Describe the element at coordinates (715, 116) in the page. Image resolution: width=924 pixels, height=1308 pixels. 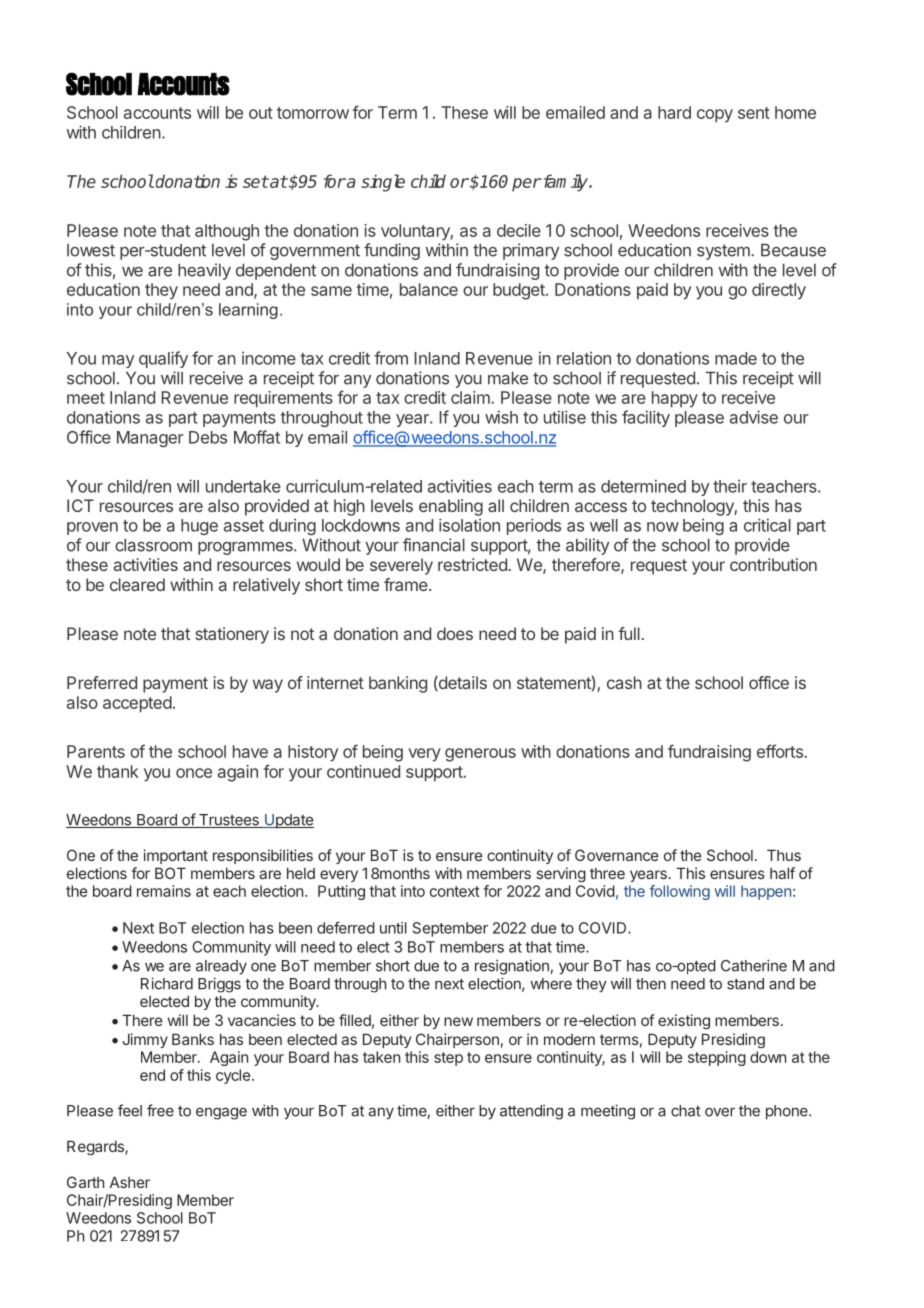
I see `copy` at that location.
